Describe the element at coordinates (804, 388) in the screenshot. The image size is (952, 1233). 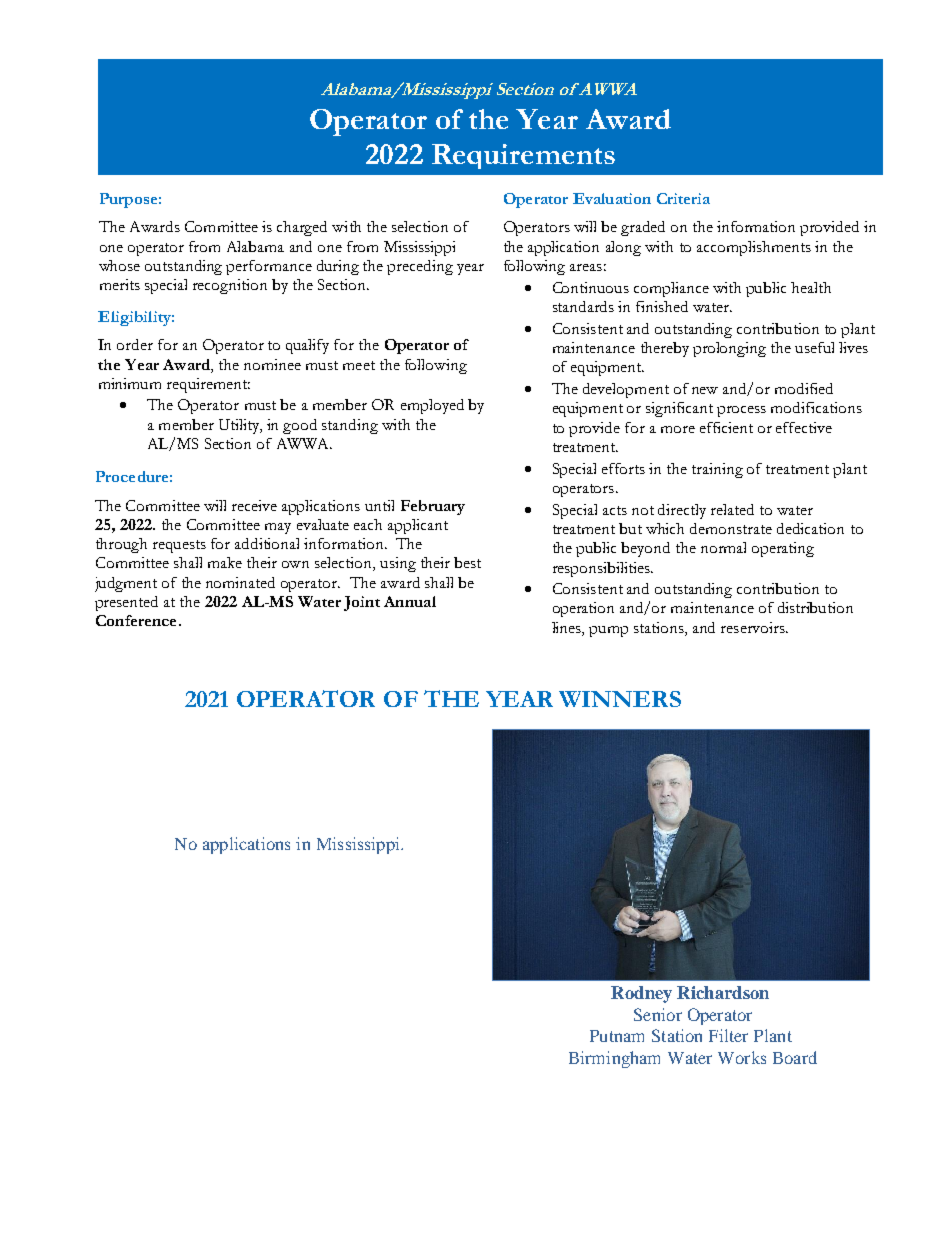
I see `modified` at that location.
